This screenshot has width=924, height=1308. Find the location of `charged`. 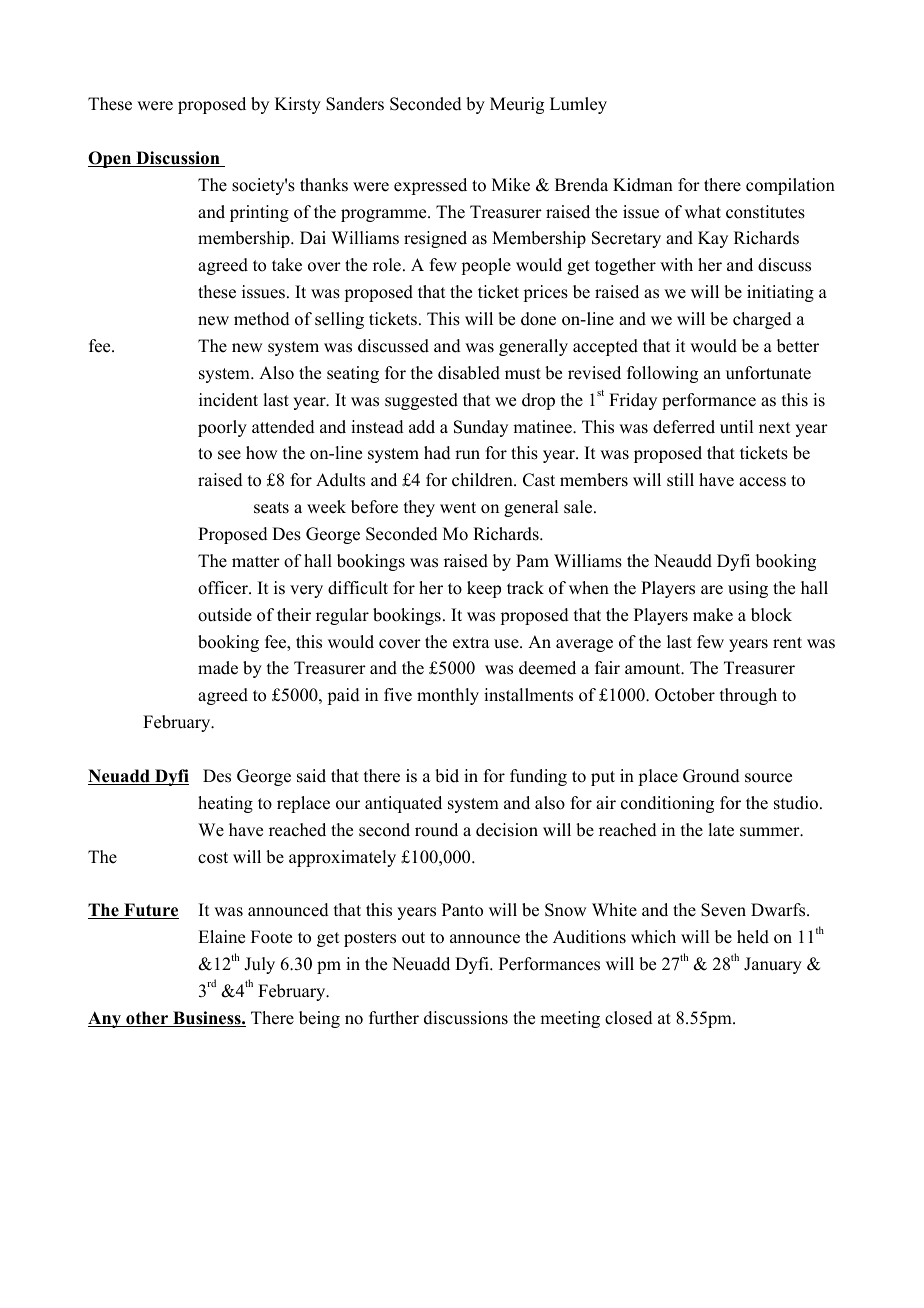

charged is located at coordinates (762, 320).
